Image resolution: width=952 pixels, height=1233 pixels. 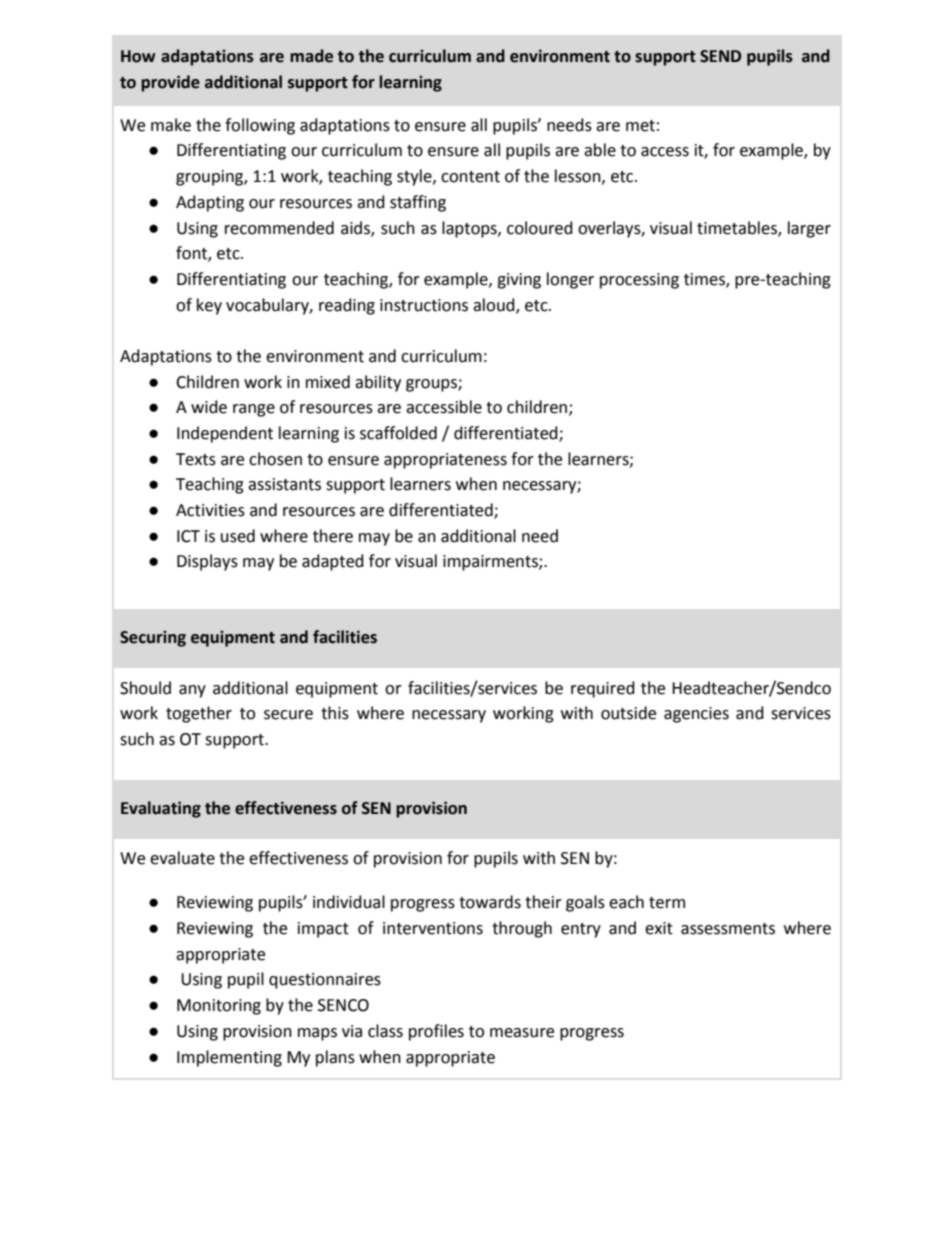 I want to click on required, so click(x=603, y=689).
